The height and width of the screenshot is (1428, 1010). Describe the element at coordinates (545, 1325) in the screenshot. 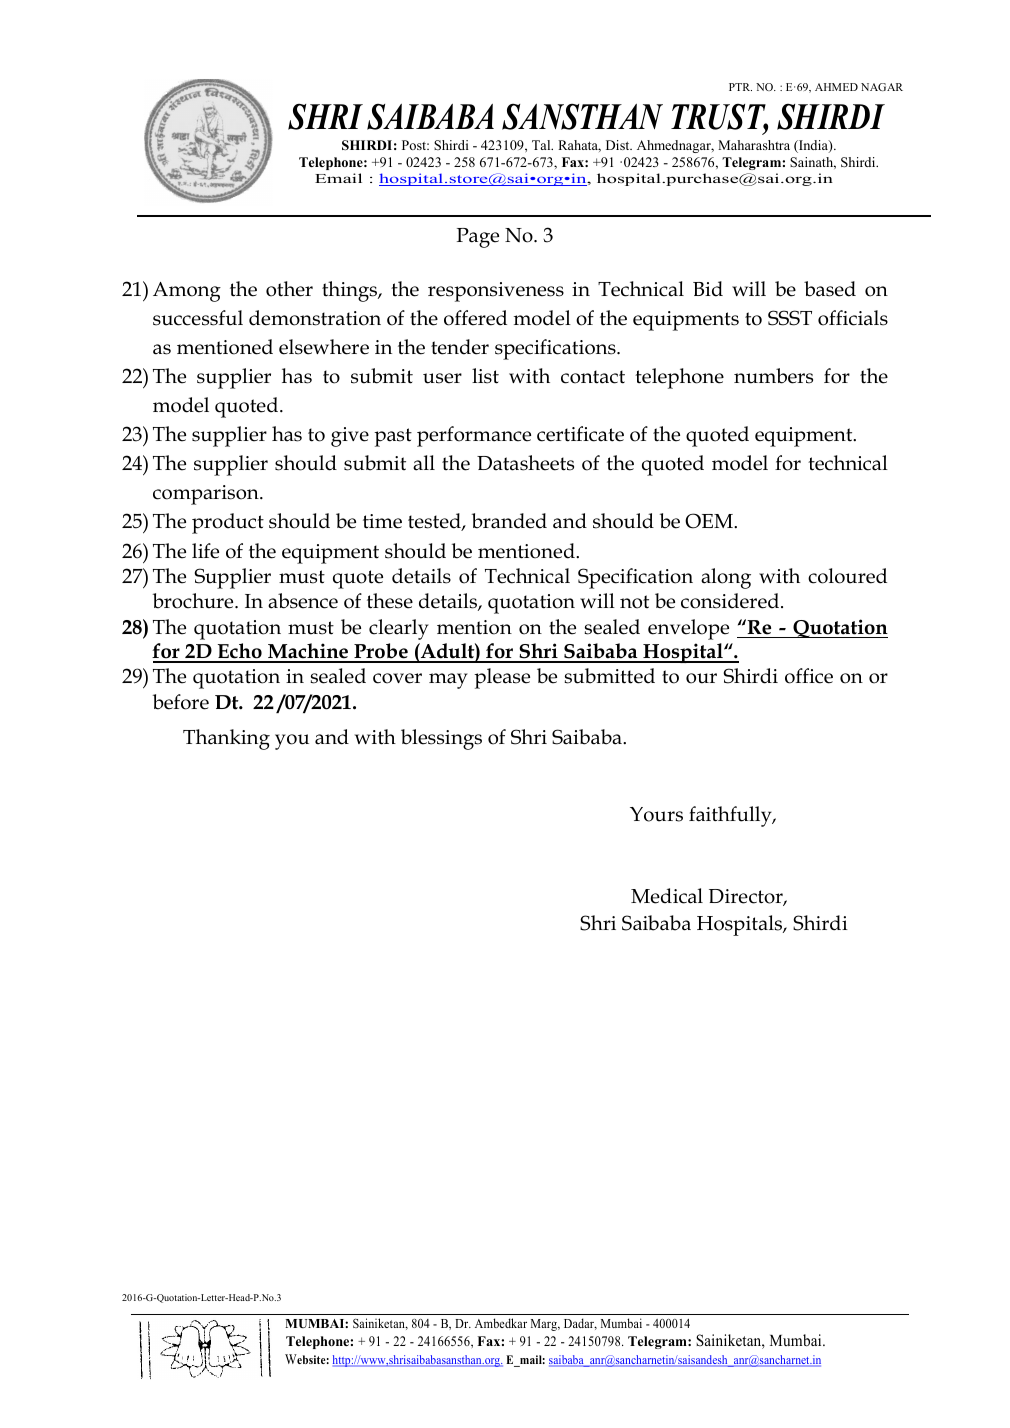

I see `Marg` at that location.
